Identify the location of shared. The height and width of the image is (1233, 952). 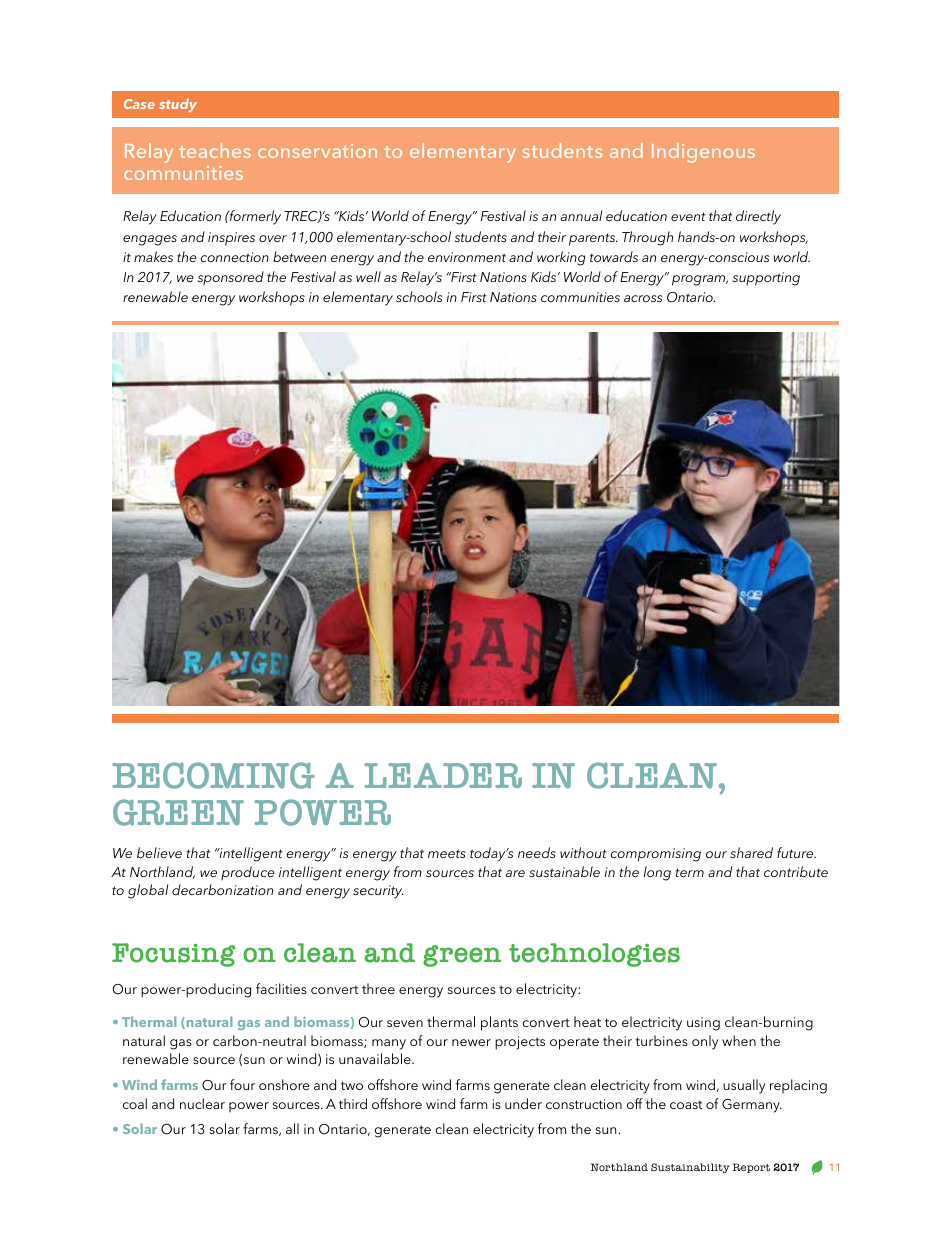
(751, 852).
